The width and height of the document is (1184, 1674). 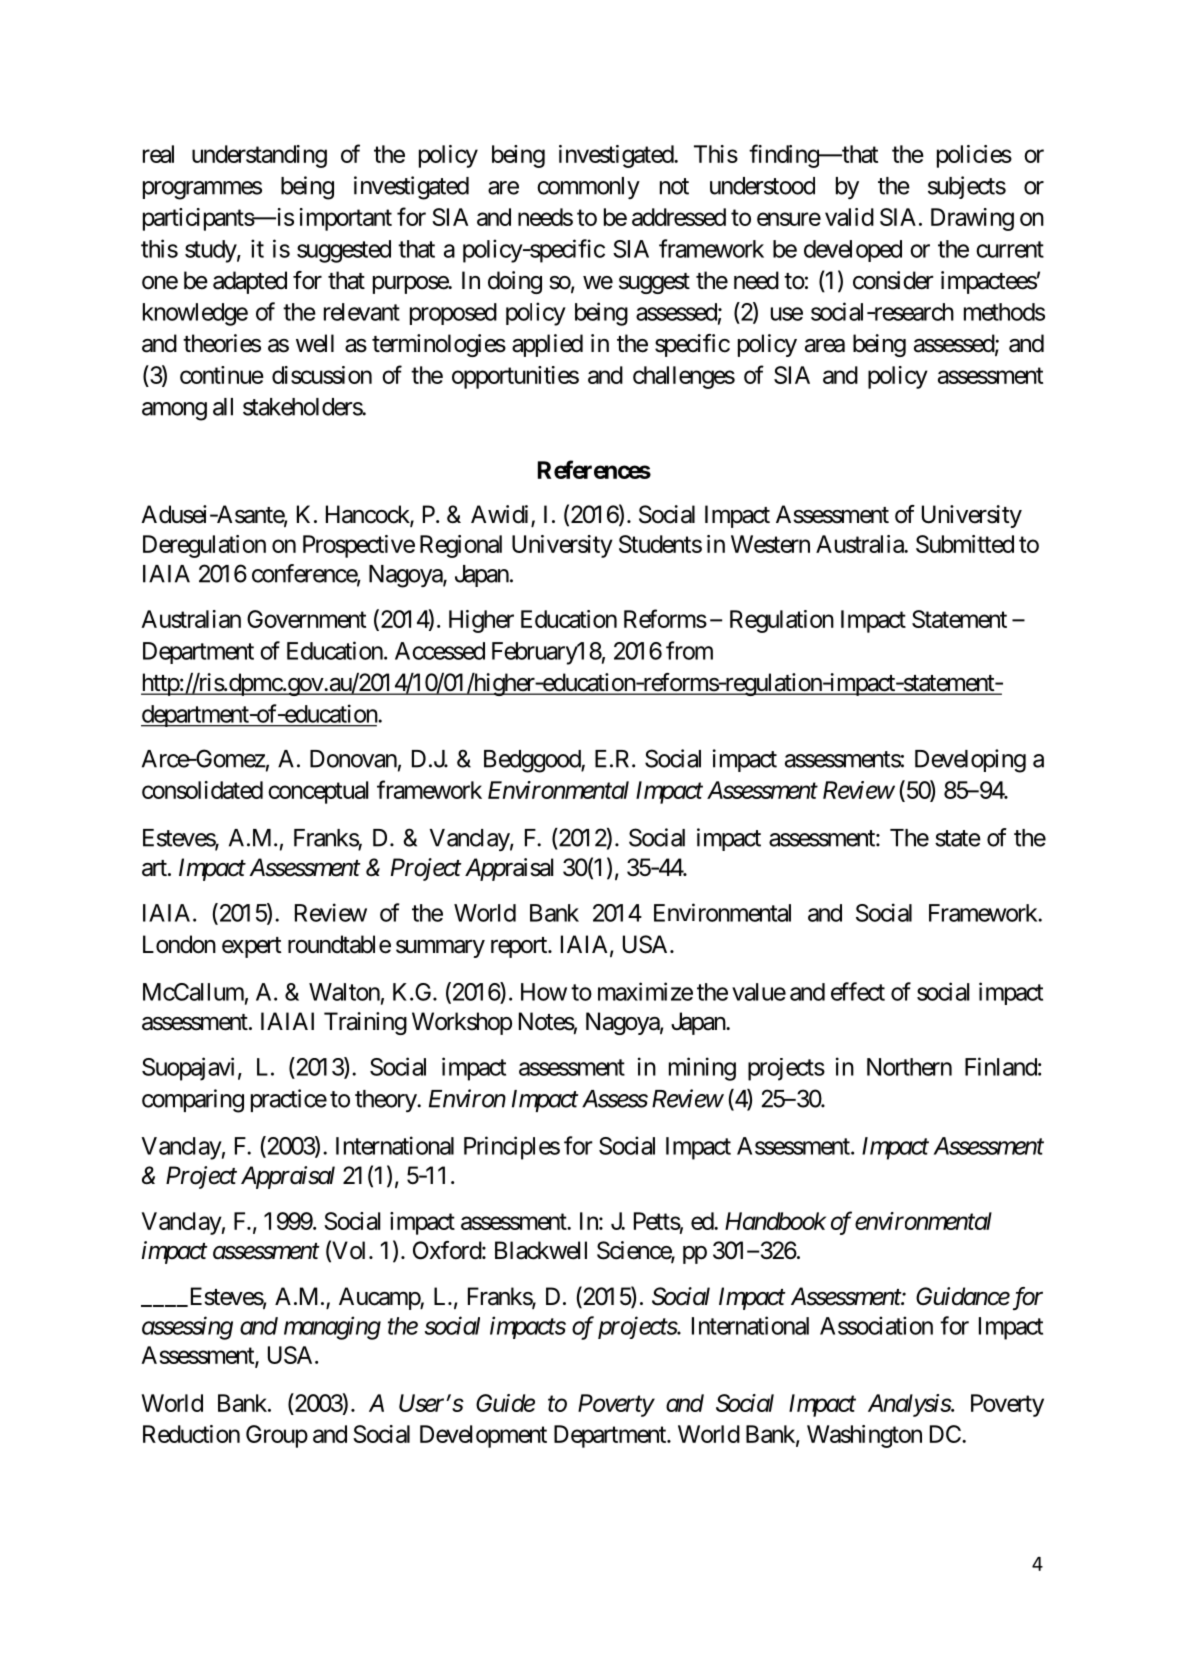 I want to click on Development, so click(x=483, y=1436).
